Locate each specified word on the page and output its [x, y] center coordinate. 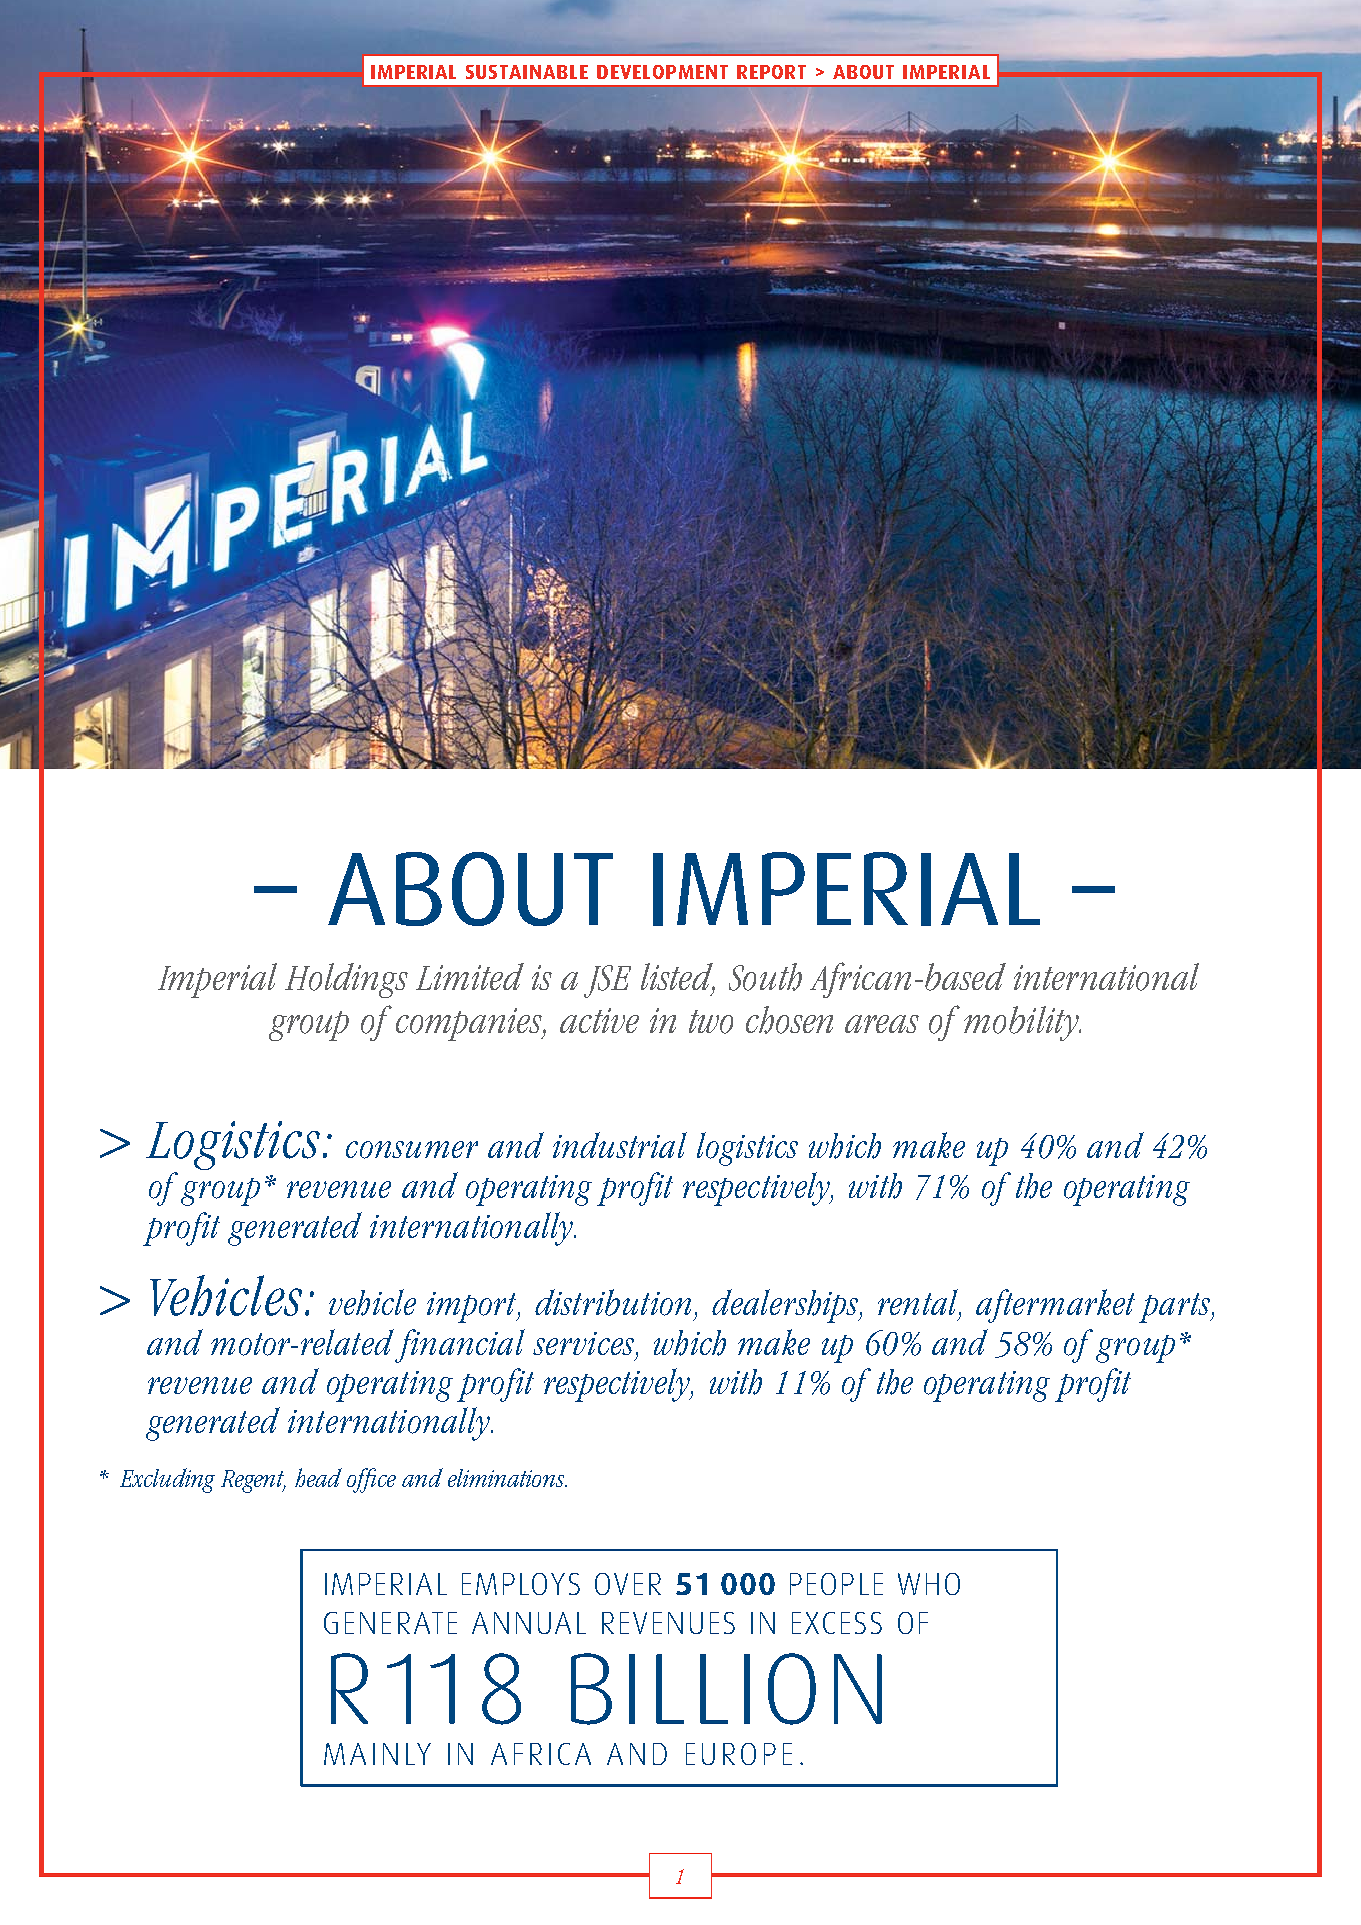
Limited [470, 976]
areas [882, 1024]
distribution [613, 1302]
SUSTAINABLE [527, 72]
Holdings [346, 980]
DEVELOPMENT [662, 72]
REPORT [771, 72]
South [765, 977]
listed [678, 977]
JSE [607, 981]
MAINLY [377, 1754]
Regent [253, 1481]
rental [919, 1303]
